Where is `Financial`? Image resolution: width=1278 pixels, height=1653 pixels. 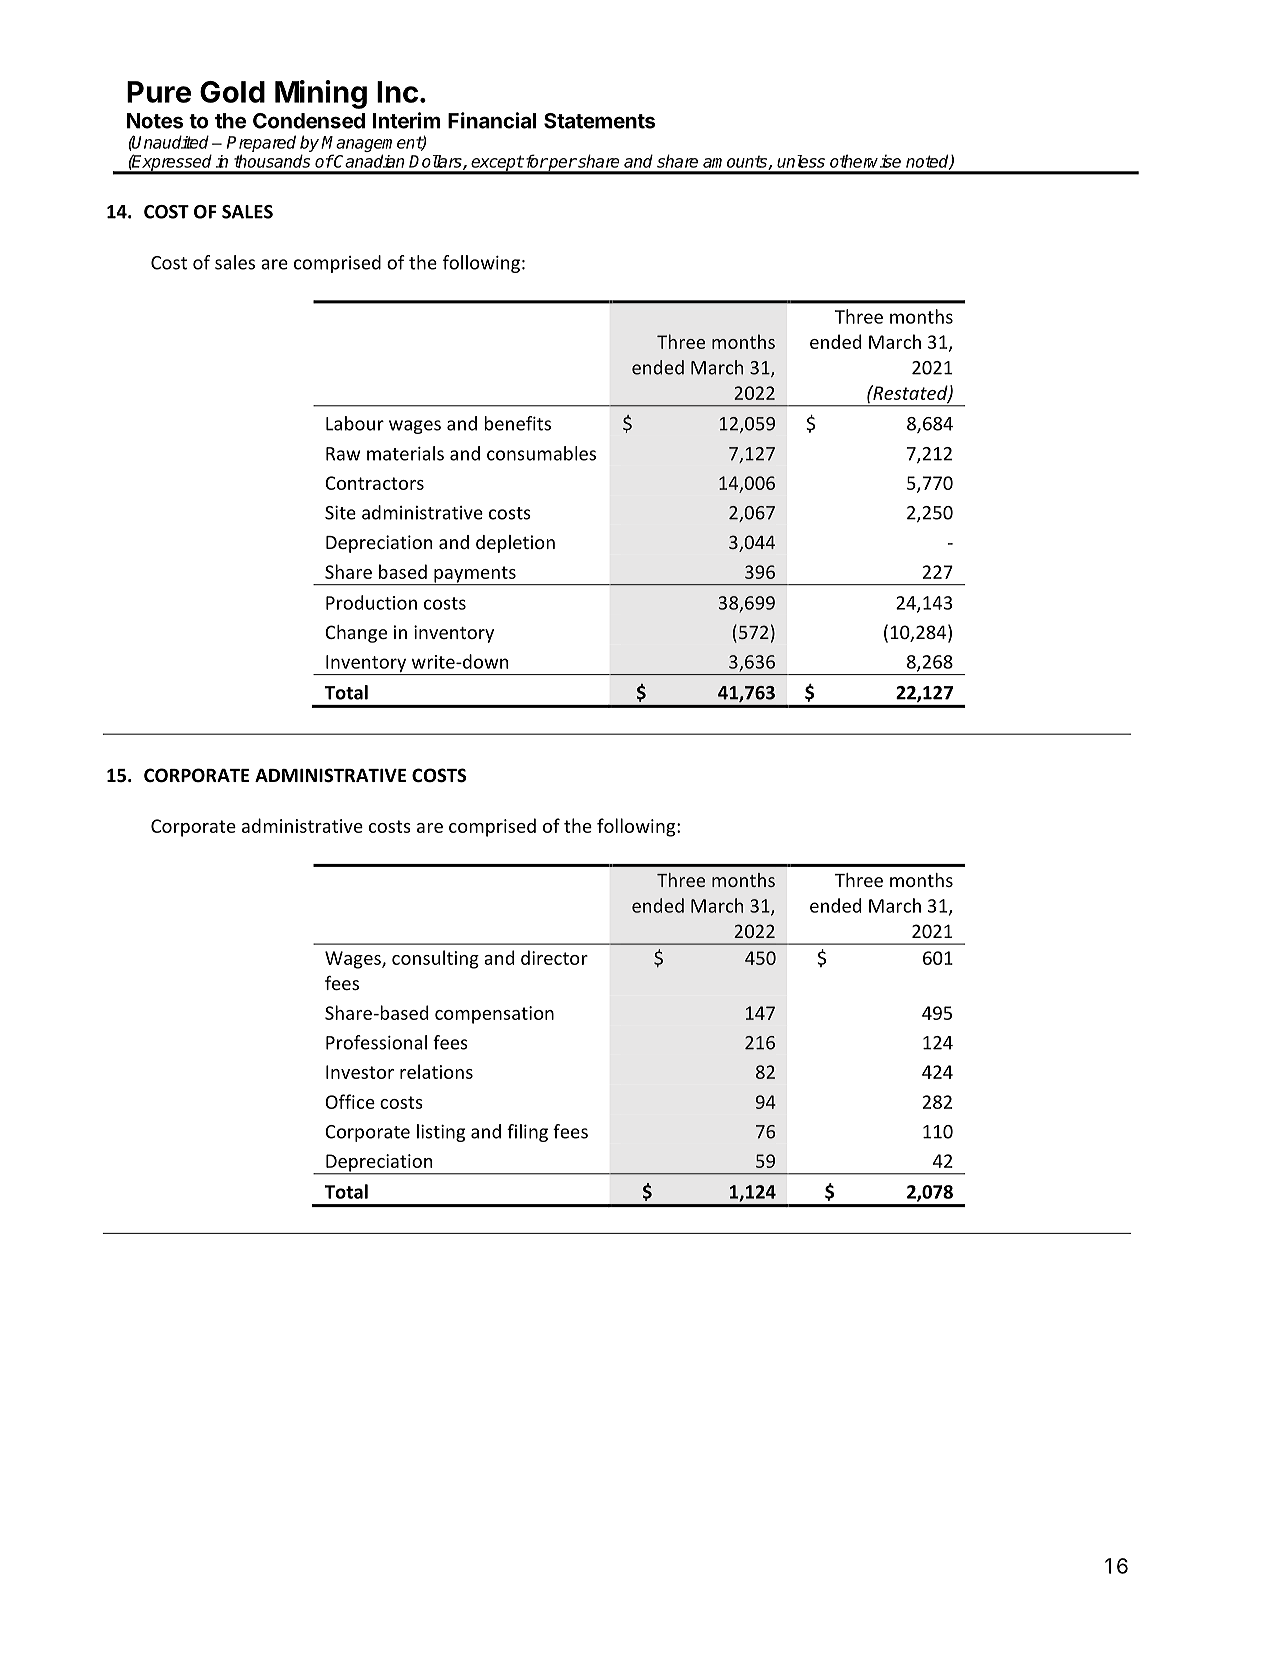 Financial is located at coordinates (492, 120).
